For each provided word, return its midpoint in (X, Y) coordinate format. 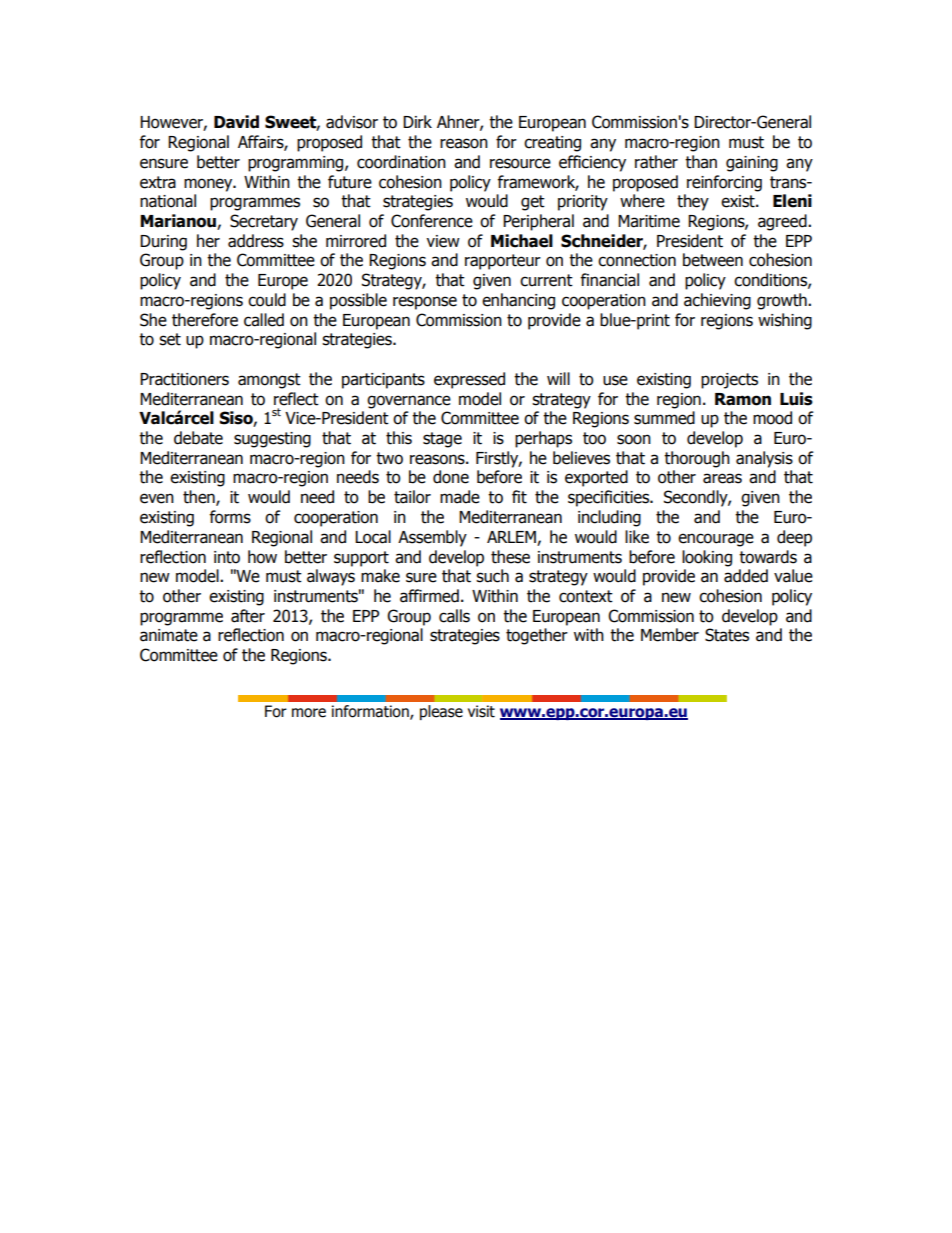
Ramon (743, 399)
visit (481, 711)
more (309, 713)
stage (442, 440)
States (727, 635)
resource (520, 163)
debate (198, 438)
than (701, 162)
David (236, 122)
